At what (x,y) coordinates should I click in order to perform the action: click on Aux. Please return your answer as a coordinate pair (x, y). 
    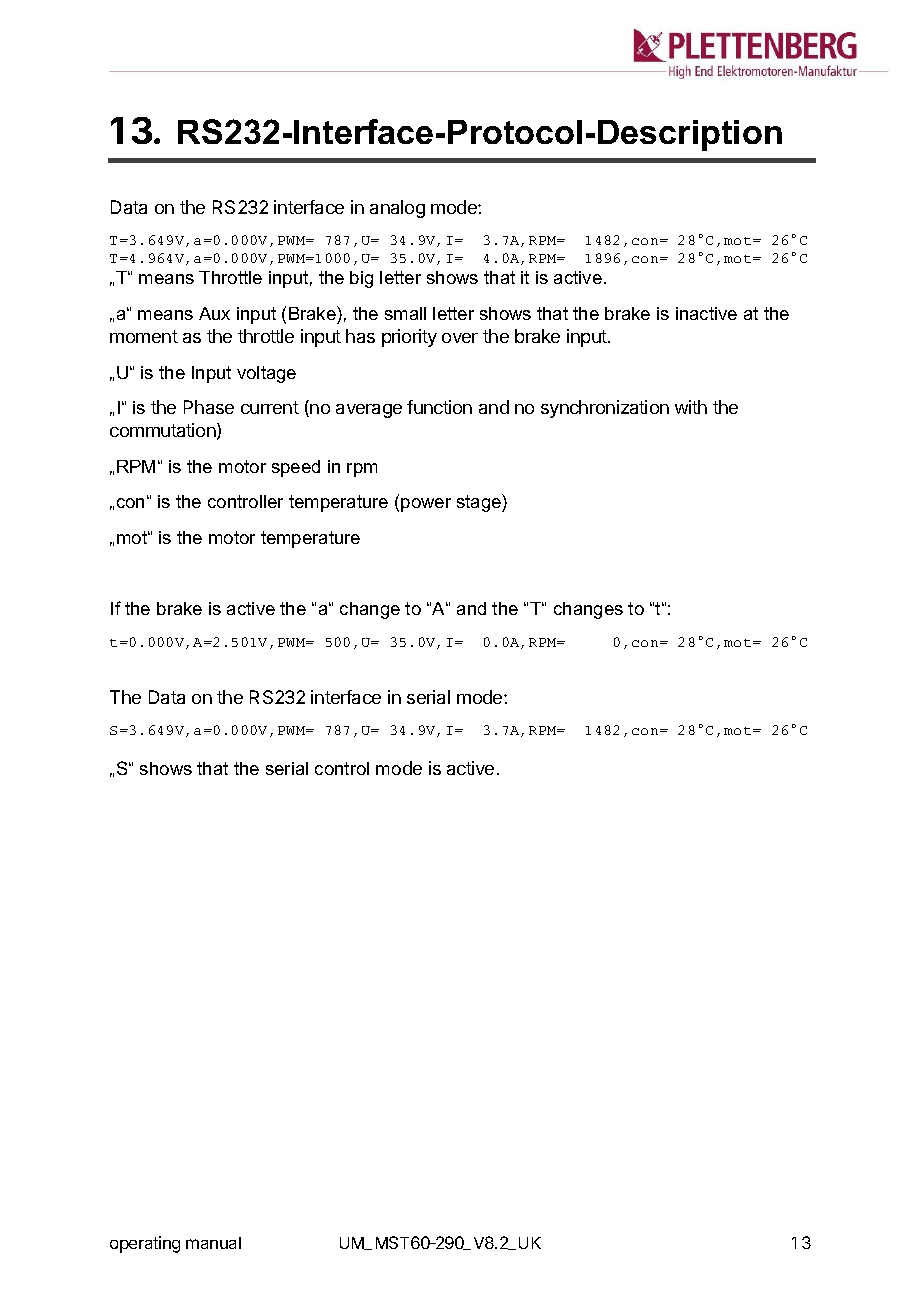
    Looking at the image, I should click on (214, 313).
